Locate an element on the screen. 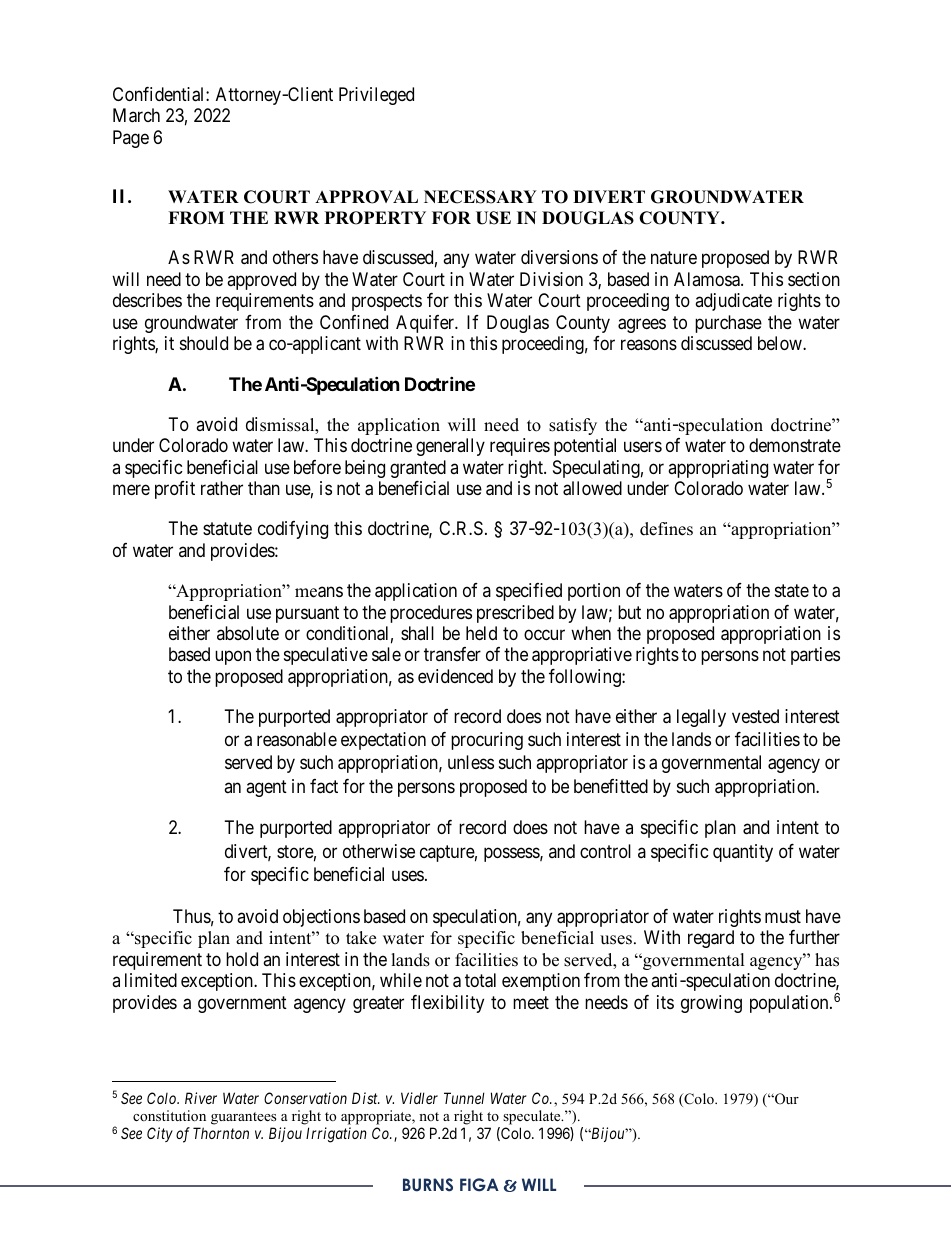 Image resolution: width=952 pixels, height=1233 pixels. held is located at coordinates (481, 633).
